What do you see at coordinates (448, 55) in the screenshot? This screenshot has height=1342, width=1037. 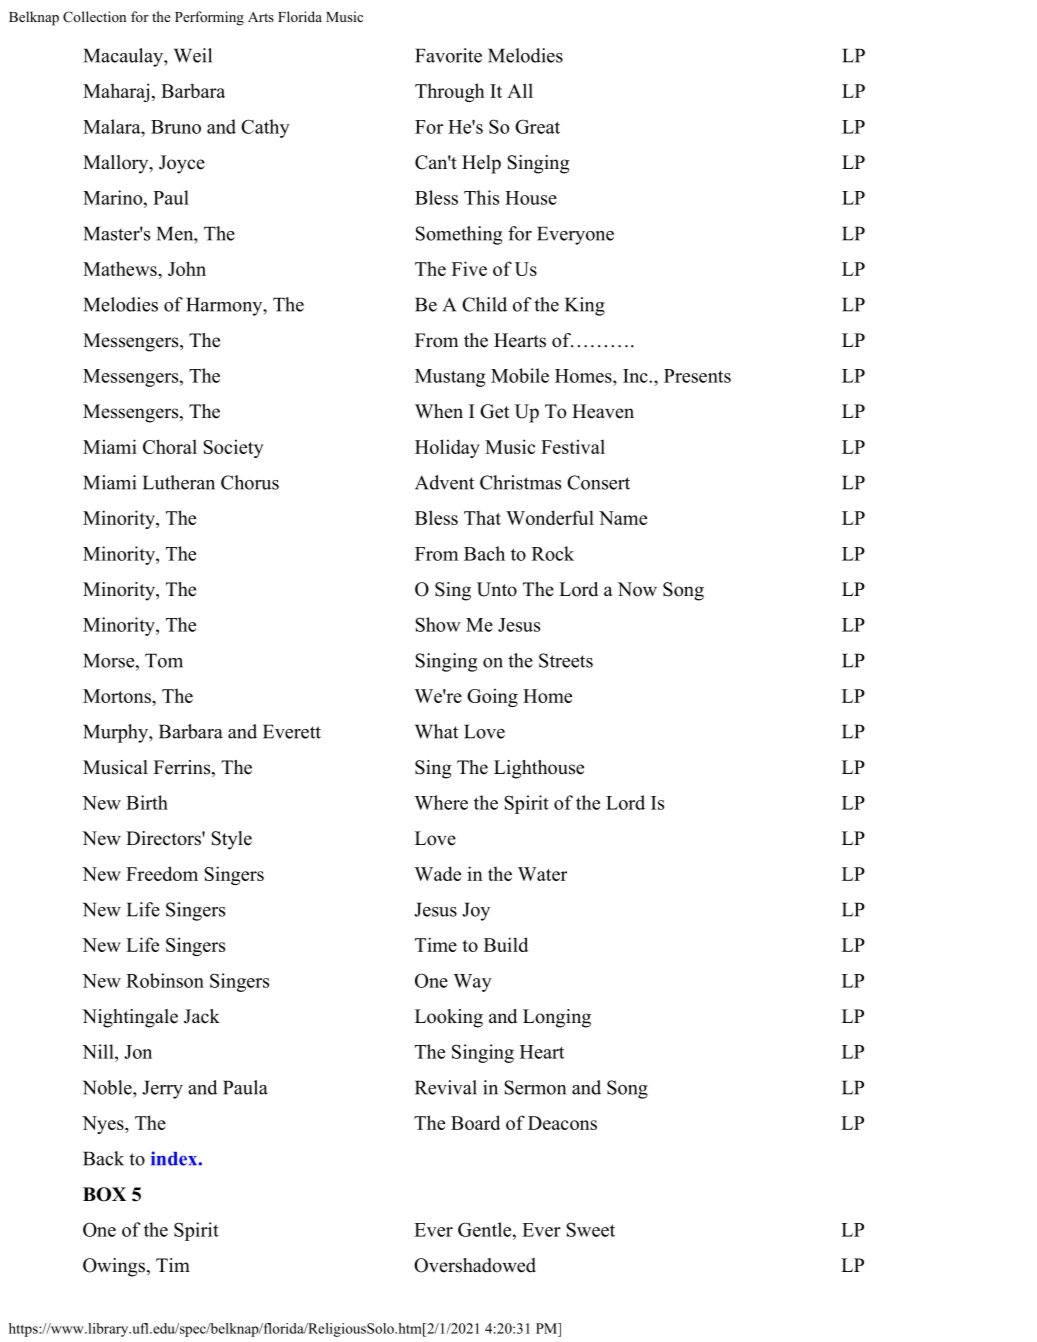 I see `Favorite` at bounding box center [448, 55].
